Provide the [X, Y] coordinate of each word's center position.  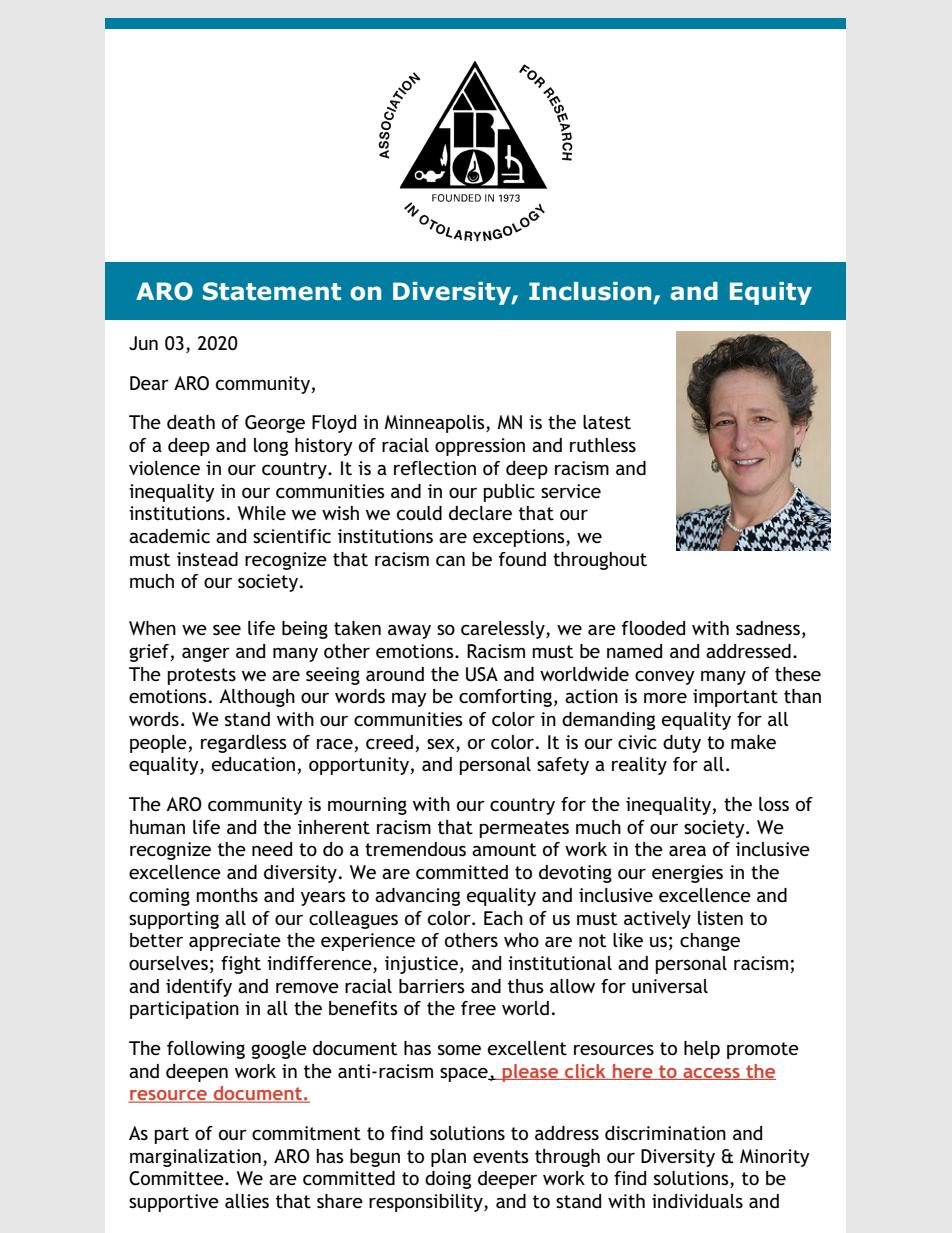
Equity [771, 293]
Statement [272, 291]
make [753, 742]
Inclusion [590, 291]
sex [442, 744]
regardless [244, 744]
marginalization [195, 1158]
